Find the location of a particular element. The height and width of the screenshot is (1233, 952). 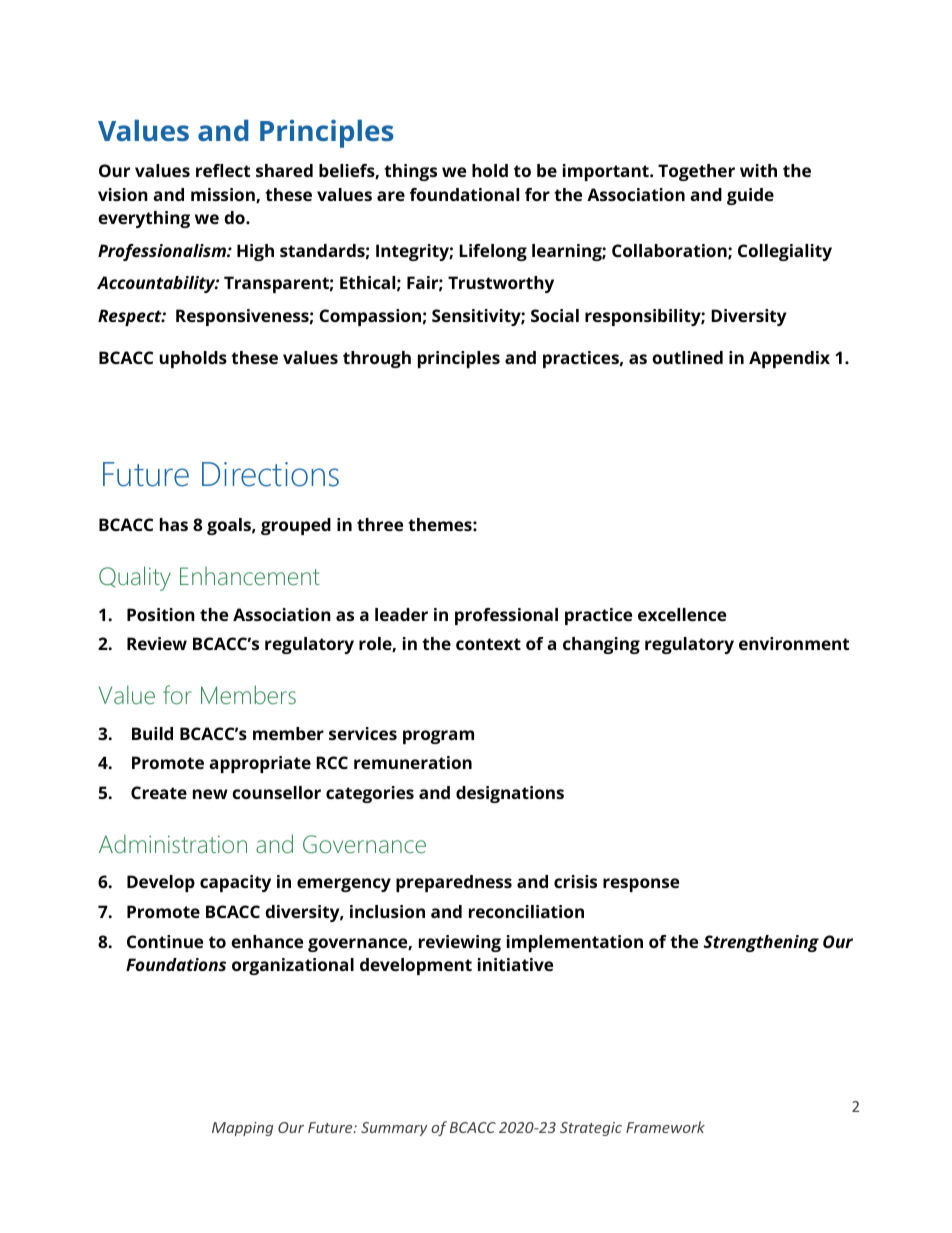

three is located at coordinates (380, 524).
